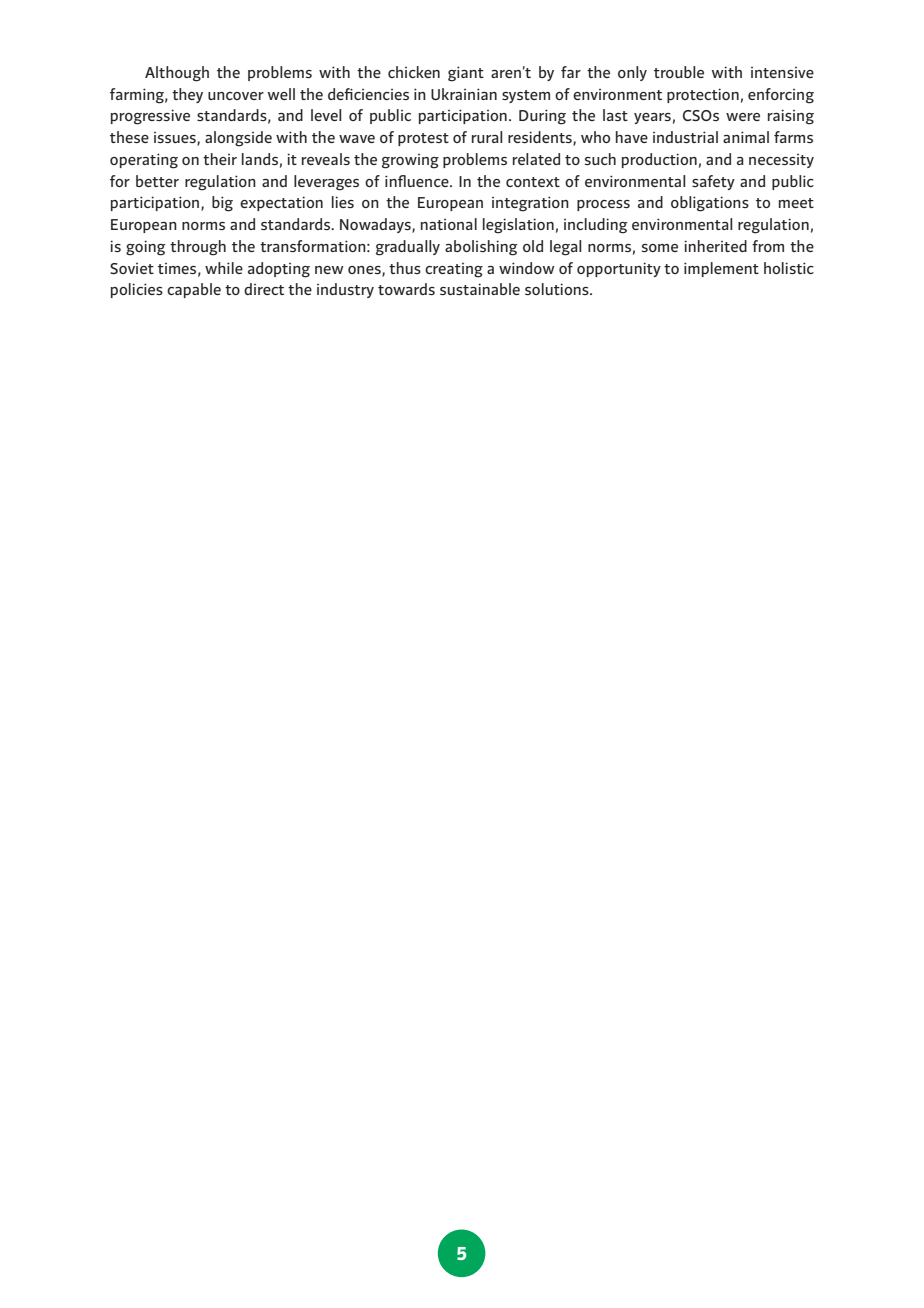 The height and width of the document is (1308, 924). I want to click on animal, so click(746, 137).
